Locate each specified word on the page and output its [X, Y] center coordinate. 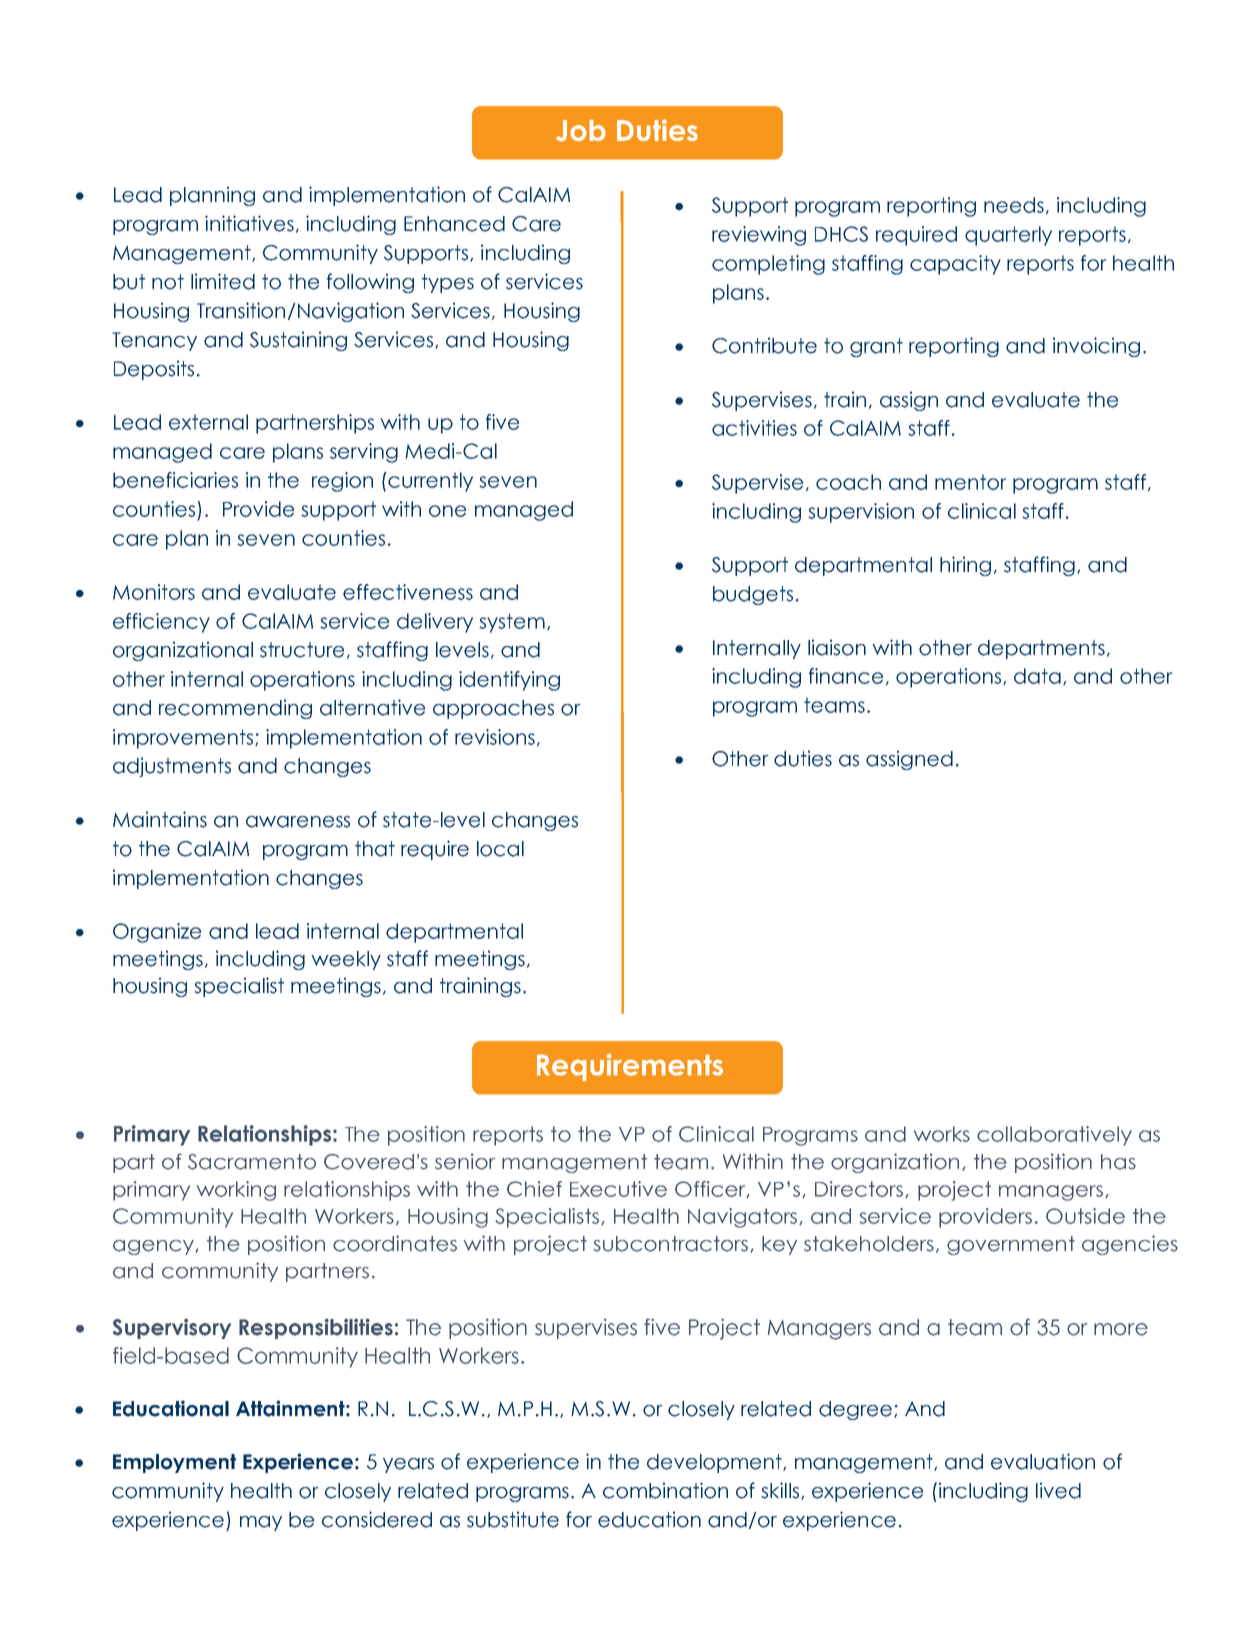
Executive [618, 1189]
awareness [298, 822]
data [1037, 676]
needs [1014, 205]
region [342, 482]
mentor [970, 482]
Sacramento [252, 1162]
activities [754, 428]
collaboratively [1054, 1136]
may [261, 1523]
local [500, 849]
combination [665, 1490]
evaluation [1043, 1461]
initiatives [249, 223]
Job [581, 130]
